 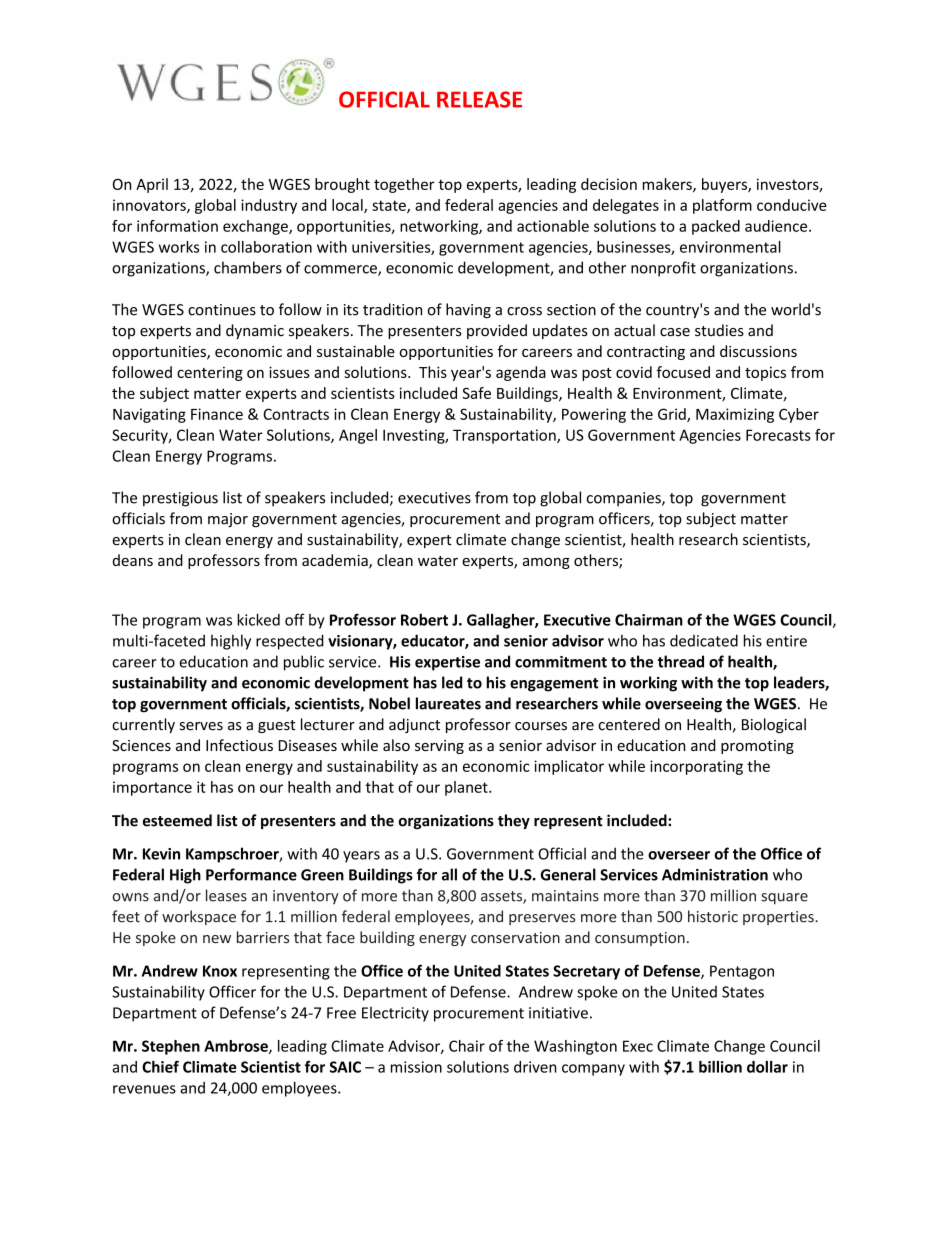 I want to click on makers, so click(x=668, y=185).
